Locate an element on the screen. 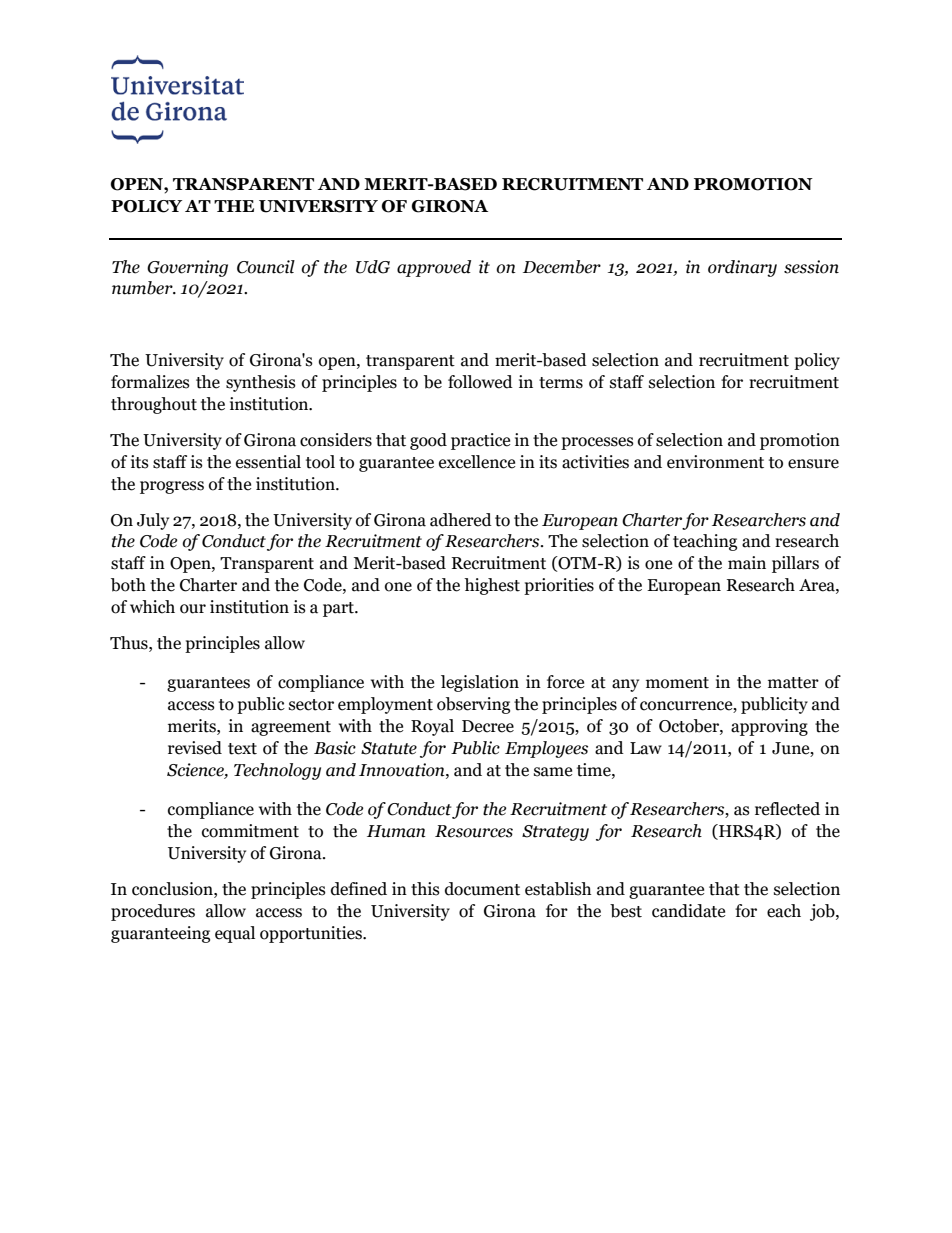 Image resolution: width=952 pixels, height=1233 pixels. Governing is located at coordinates (187, 268).
